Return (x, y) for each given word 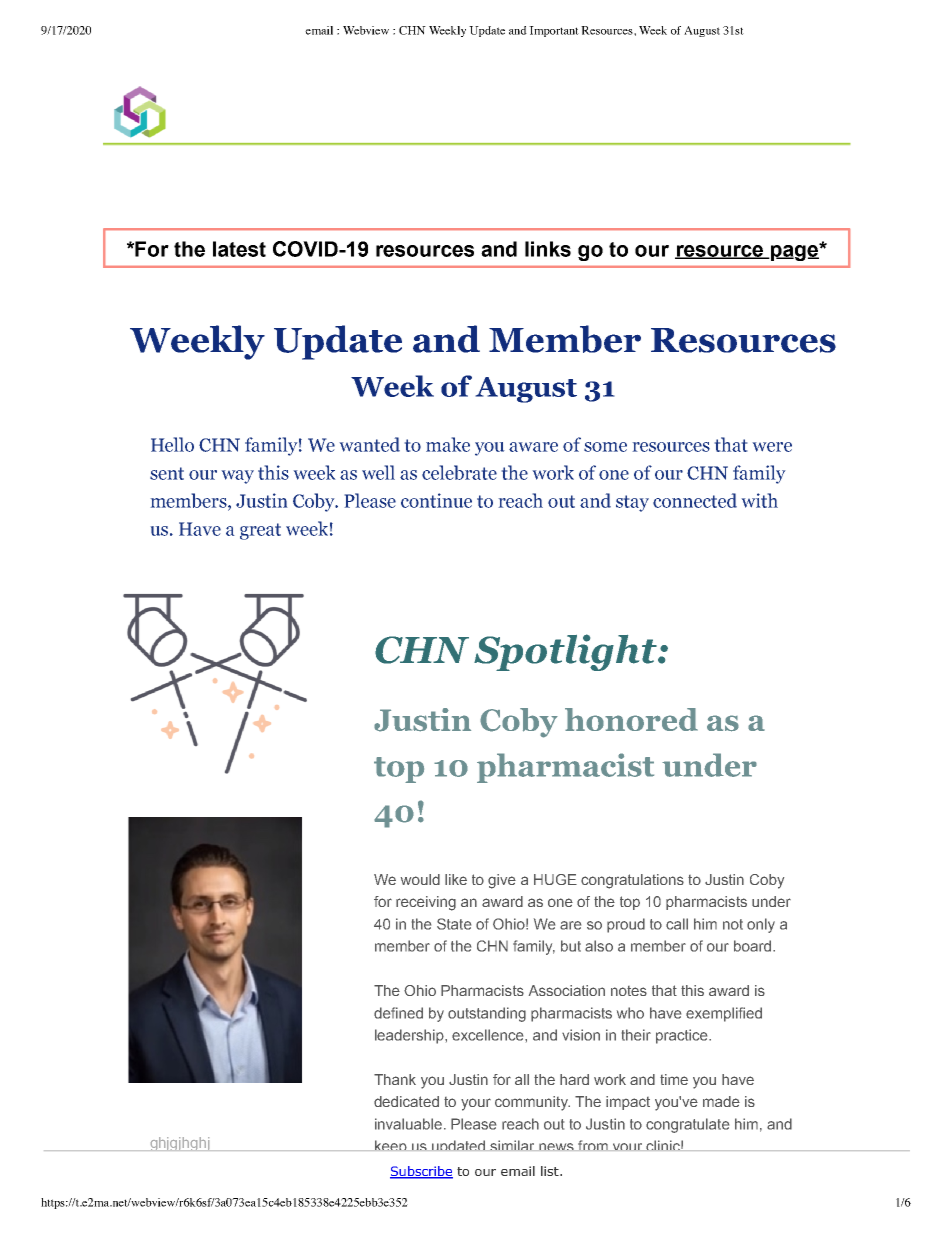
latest (239, 249)
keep (391, 1145)
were (772, 447)
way (237, 477)
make (448, 444)
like (456, 879)
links (548, 249)
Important (554, 31)
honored (631, 719)
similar (512, 1145)
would (420, 879)
